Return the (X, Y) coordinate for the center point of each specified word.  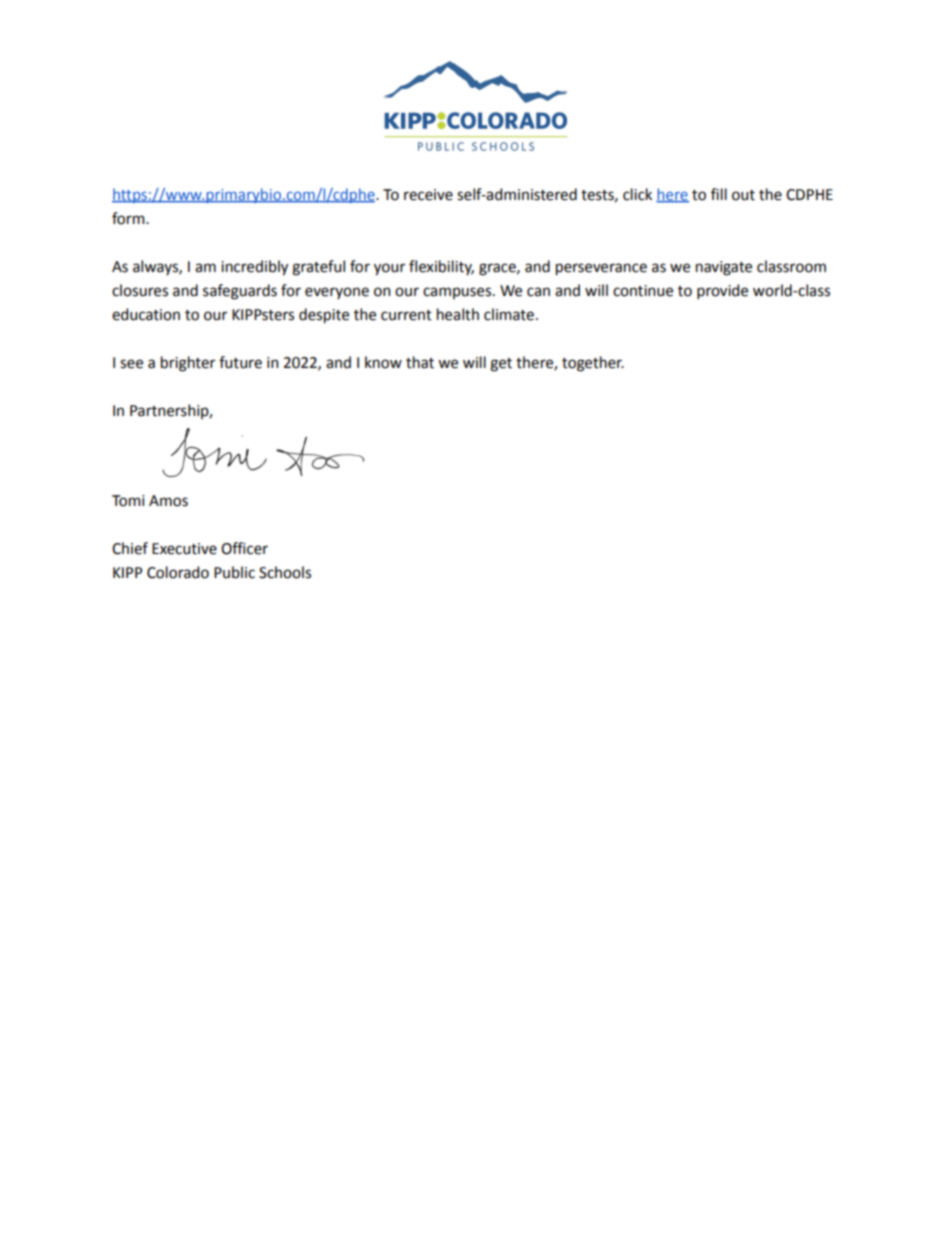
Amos (168, 501)
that (420, 362)
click (637, 194)
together (593, 364)
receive (428, 195)
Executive (184, 549)
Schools (285, 572)
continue (643, 291)
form (129, 218)
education (146, 314)
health (458, 314)
